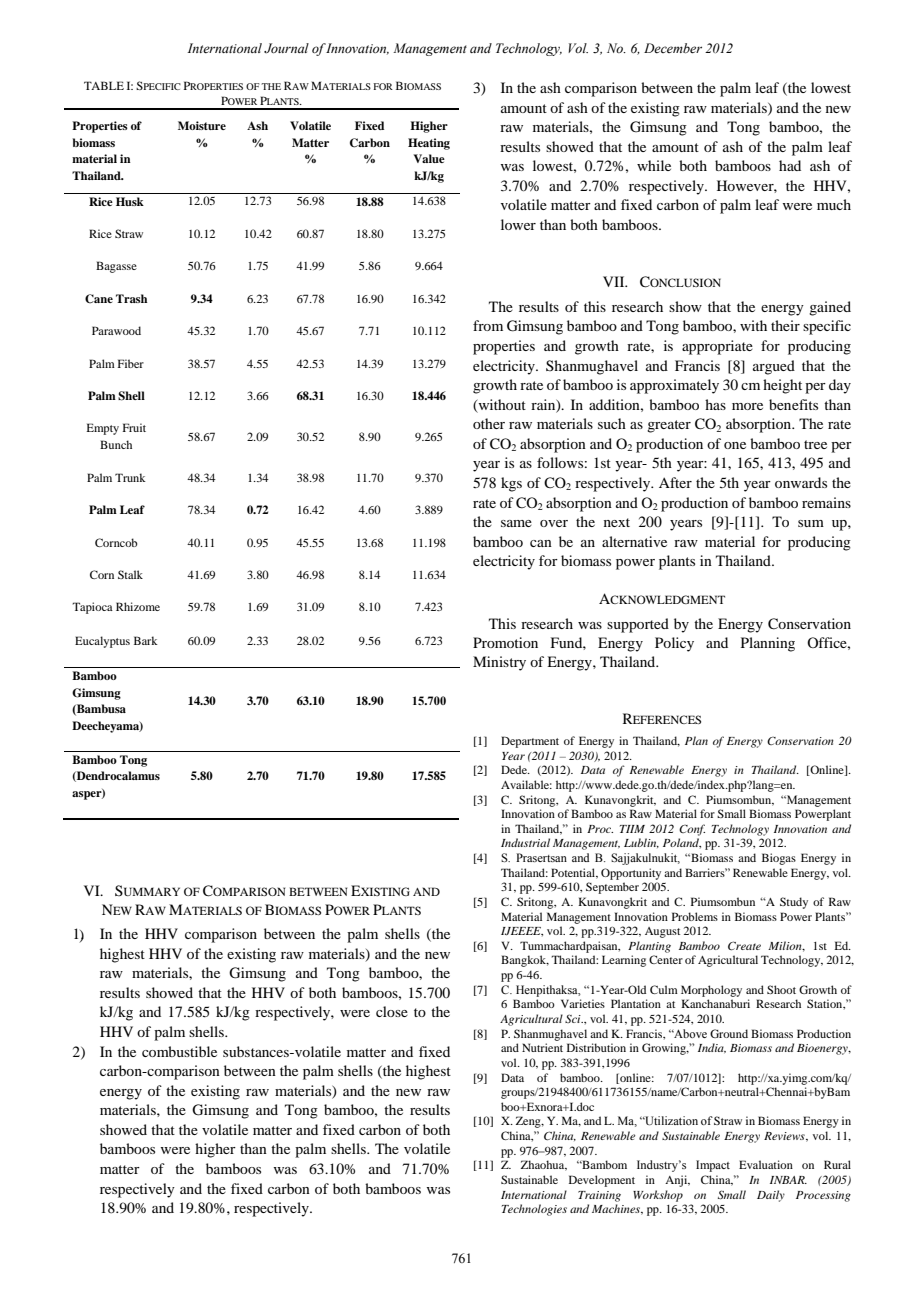 The image size is (924, 1308). Describe the element at coordinates (534, 1210) in the screenshot. I see `Technologies` at that location.
